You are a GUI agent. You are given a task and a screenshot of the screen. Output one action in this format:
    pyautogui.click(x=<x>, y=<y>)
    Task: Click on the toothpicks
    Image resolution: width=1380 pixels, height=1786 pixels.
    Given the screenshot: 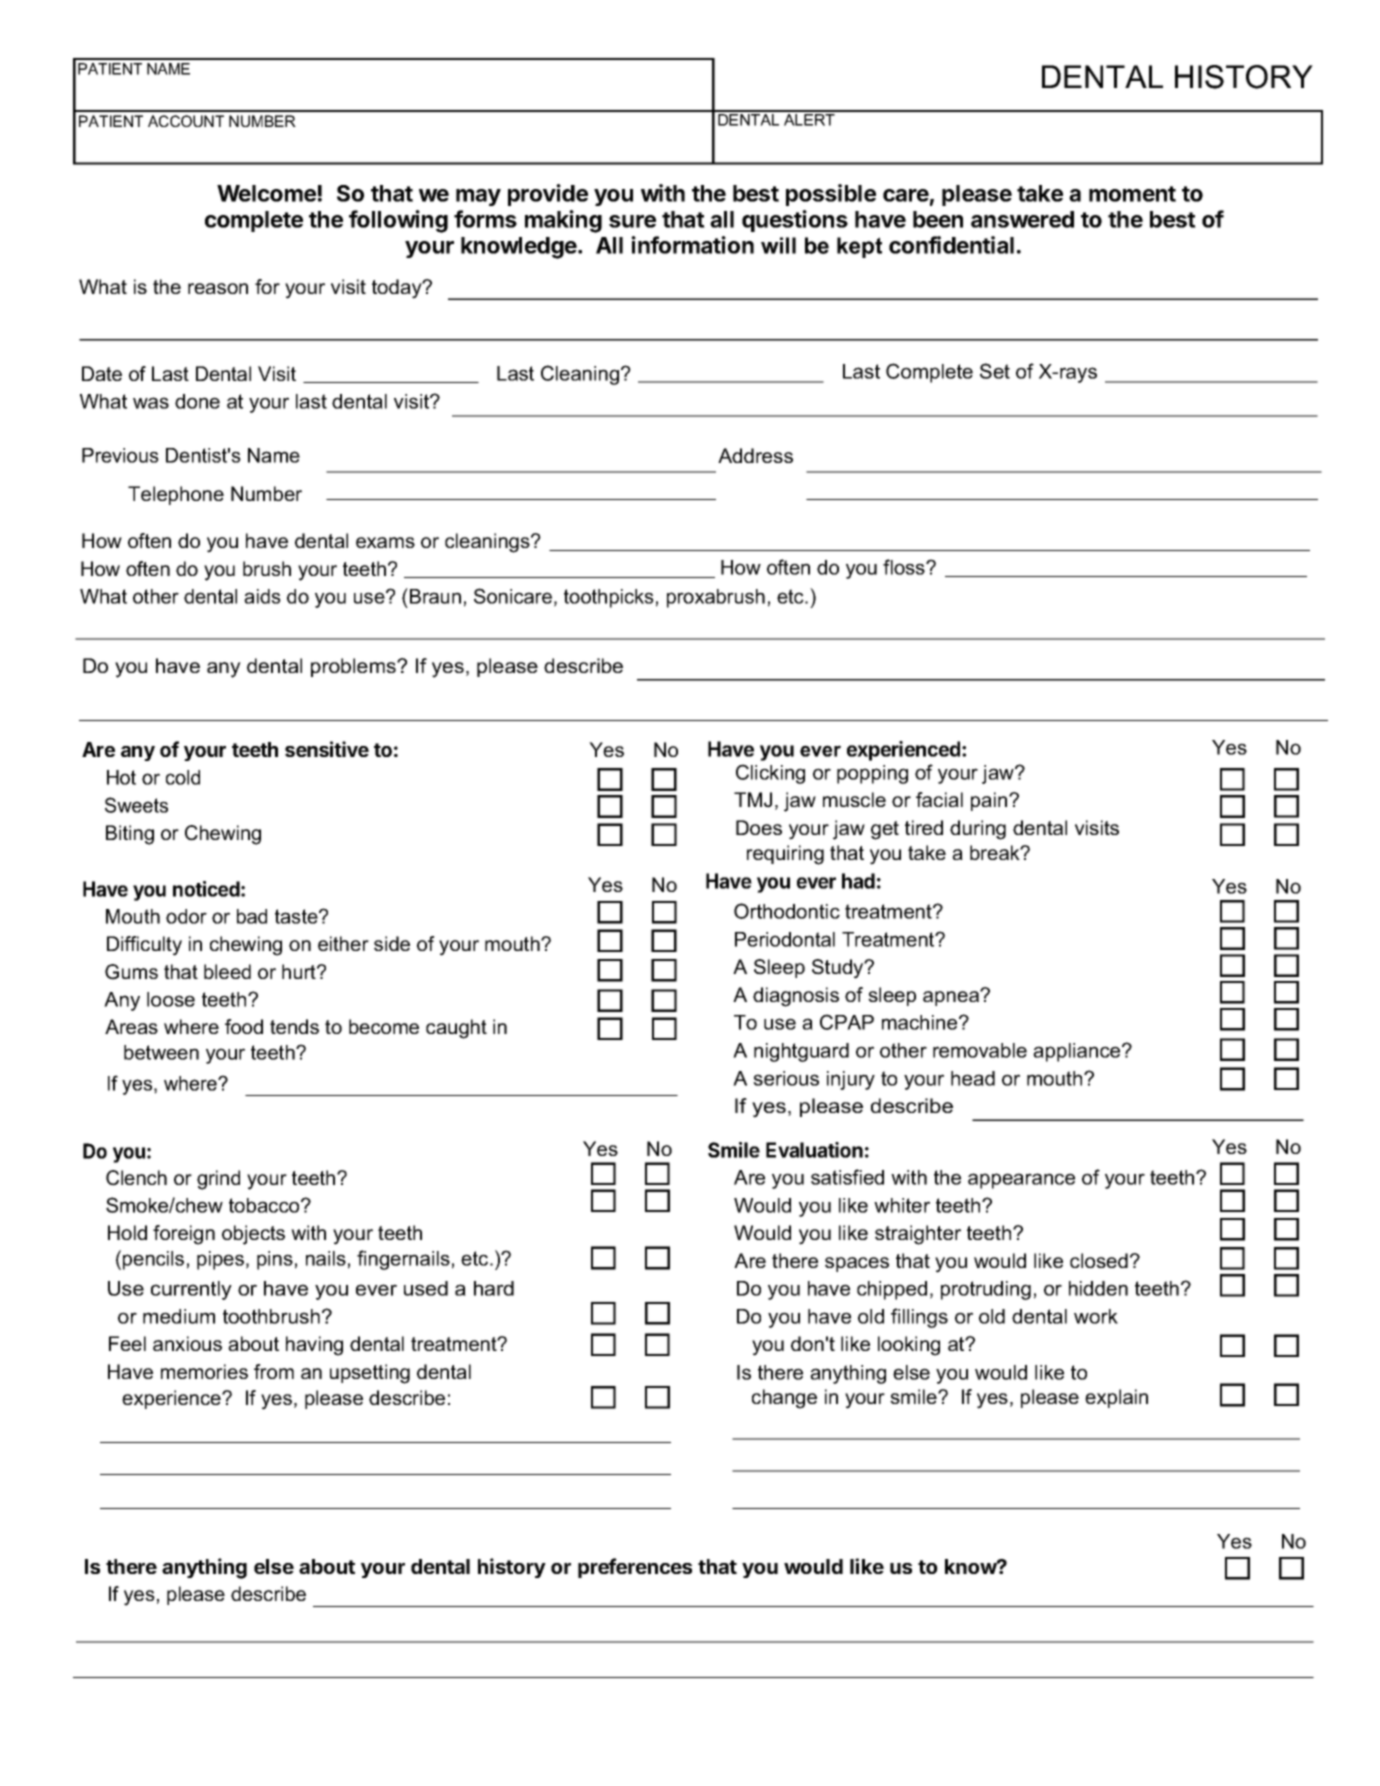 What is the action you would take?
    pyautogui.click(x=609, y=598)
